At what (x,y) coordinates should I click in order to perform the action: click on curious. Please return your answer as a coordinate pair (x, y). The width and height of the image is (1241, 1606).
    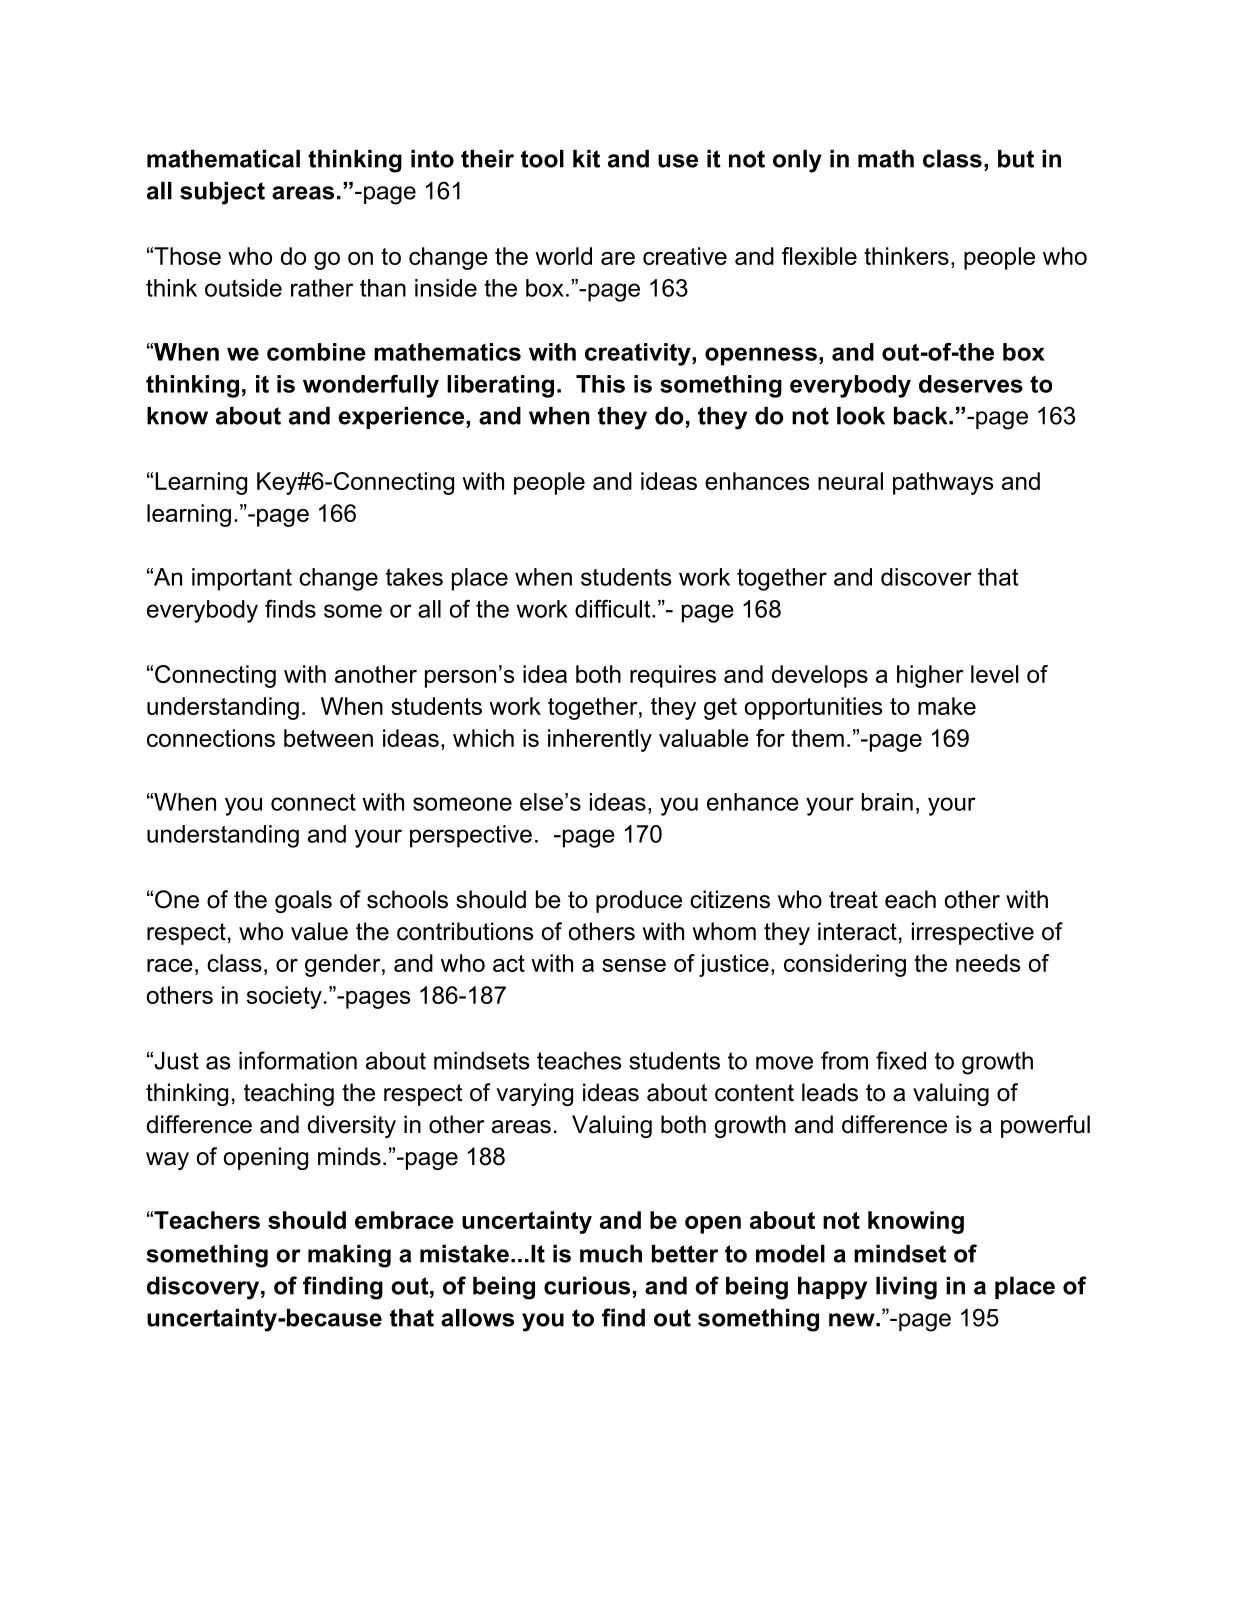
    Looking at the image, I should click on (587, 1286).
